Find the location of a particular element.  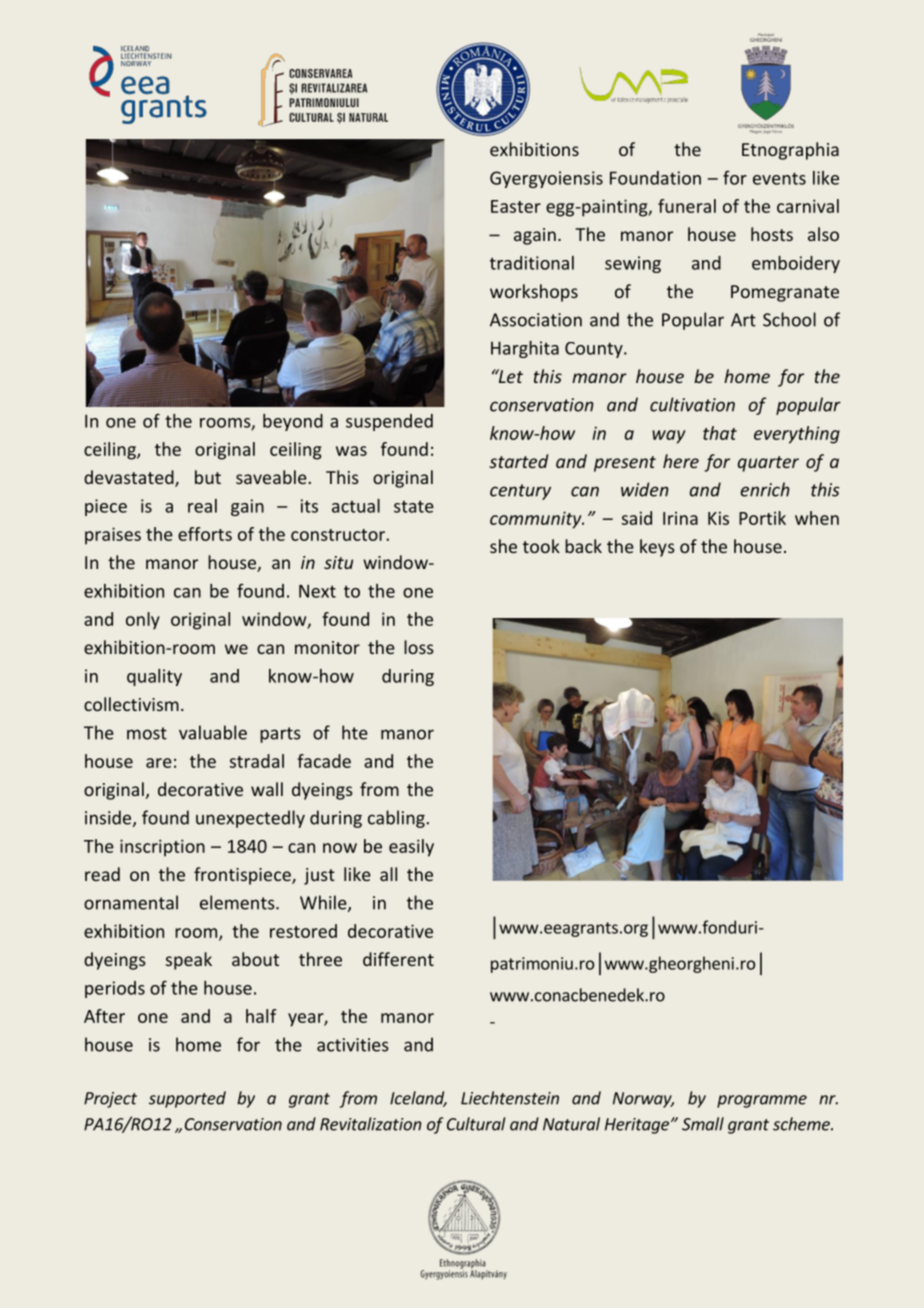

Cultural is located at coordinates (476, 1124).
